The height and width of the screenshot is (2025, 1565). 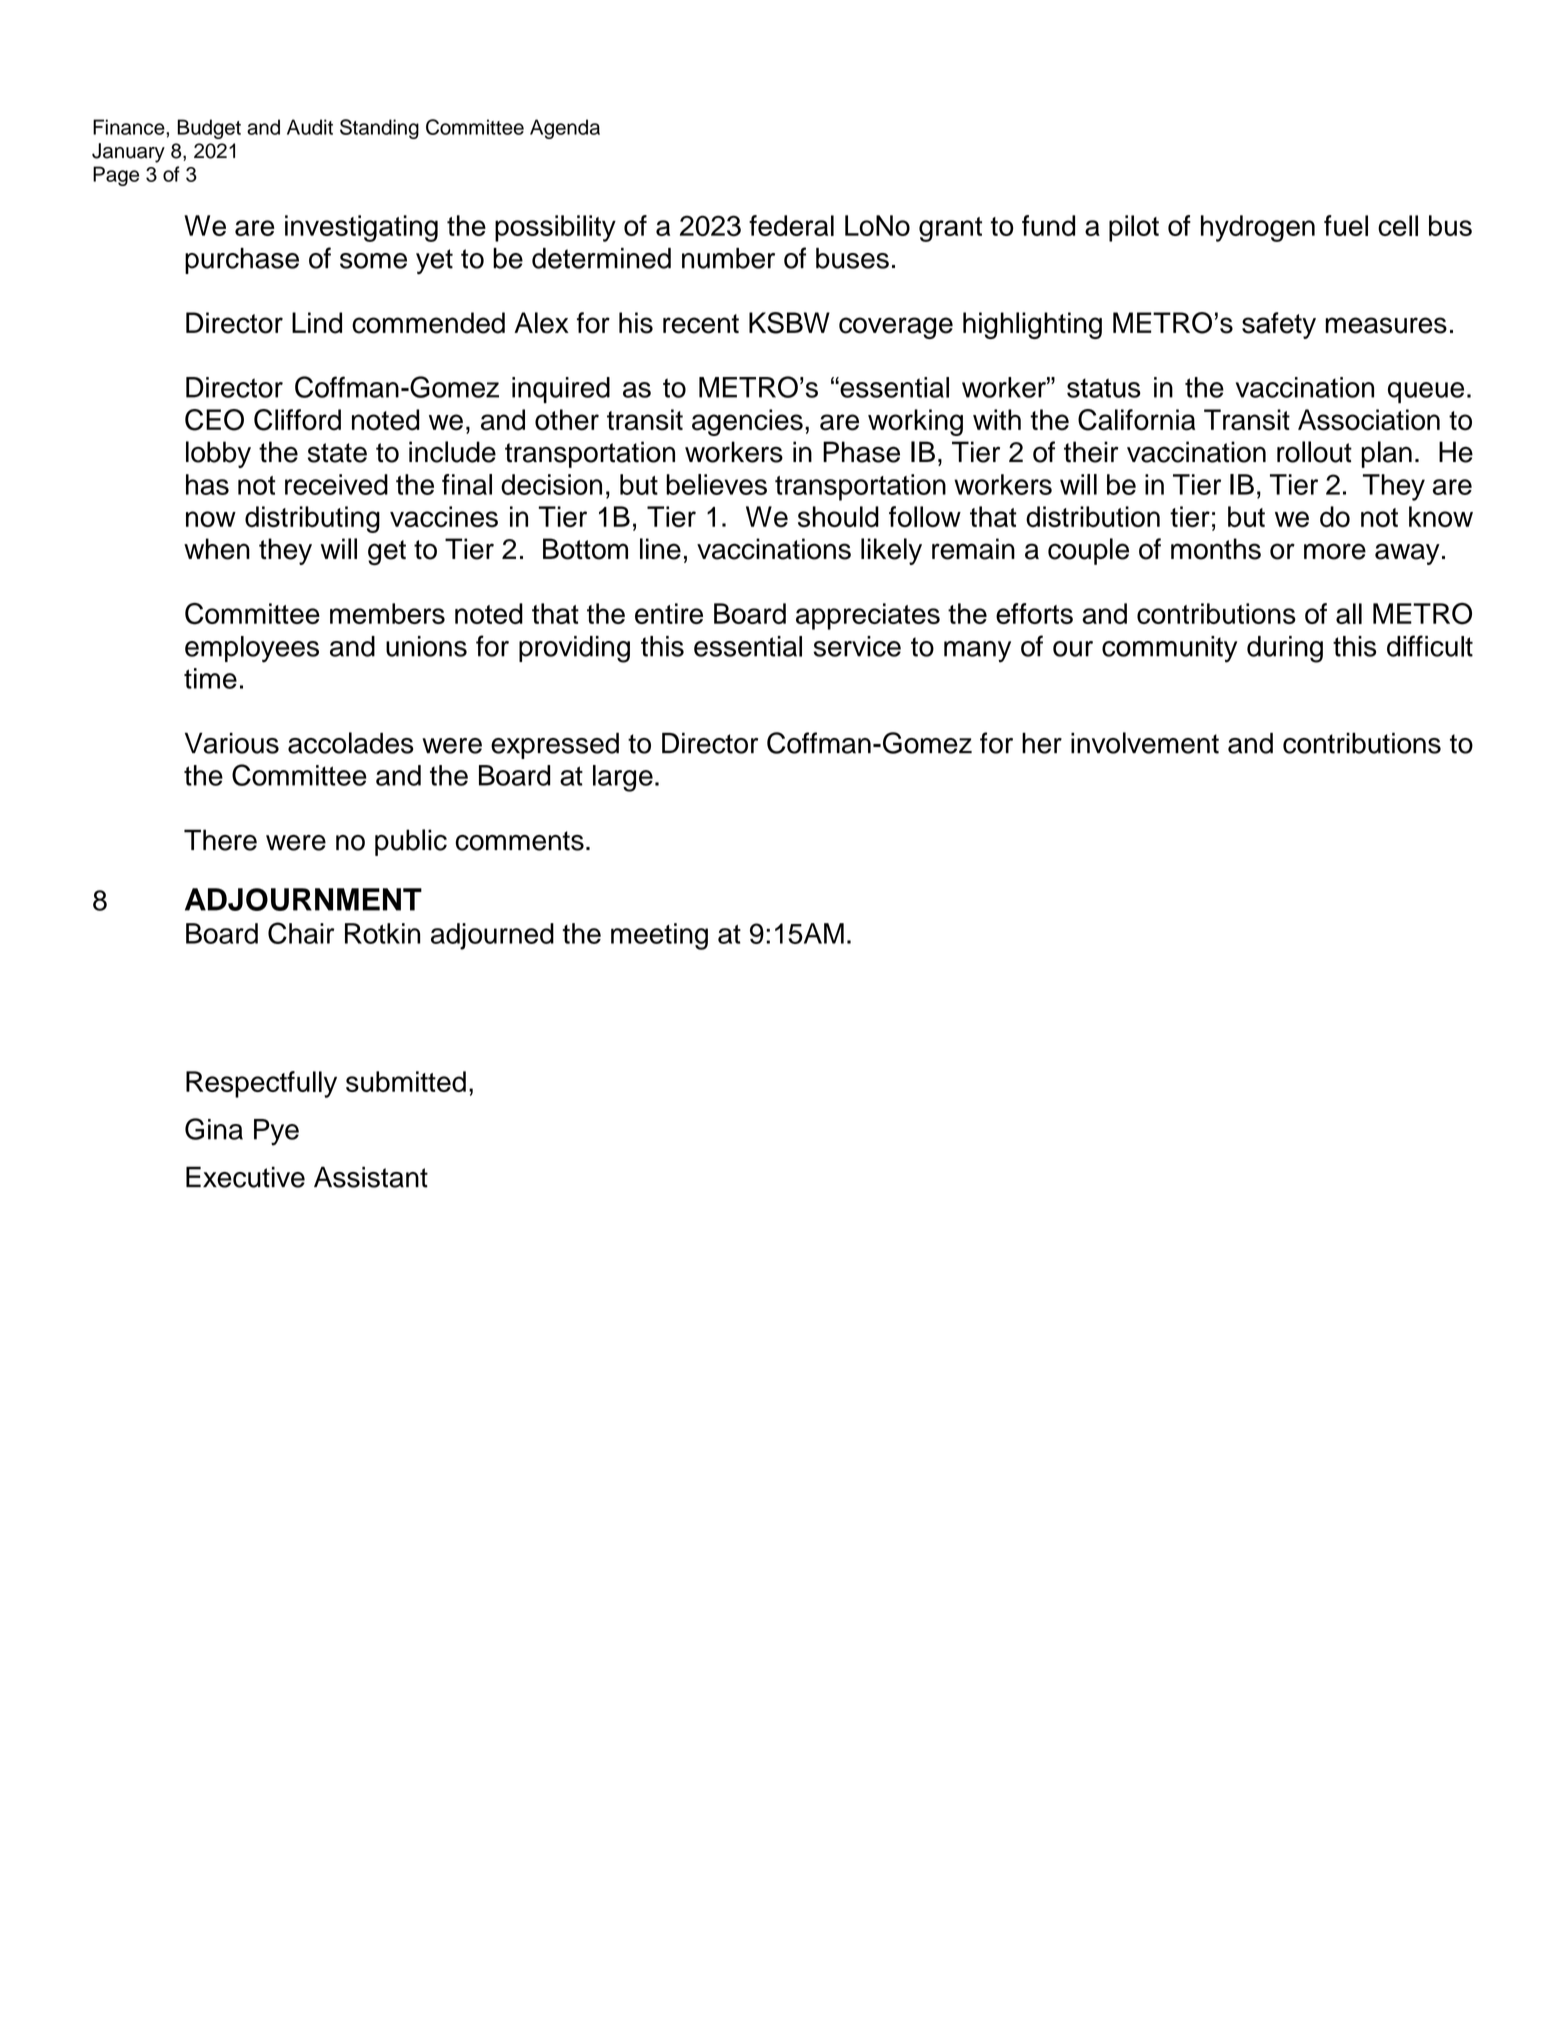 I want to click on service, so click(x=857, y=646).
